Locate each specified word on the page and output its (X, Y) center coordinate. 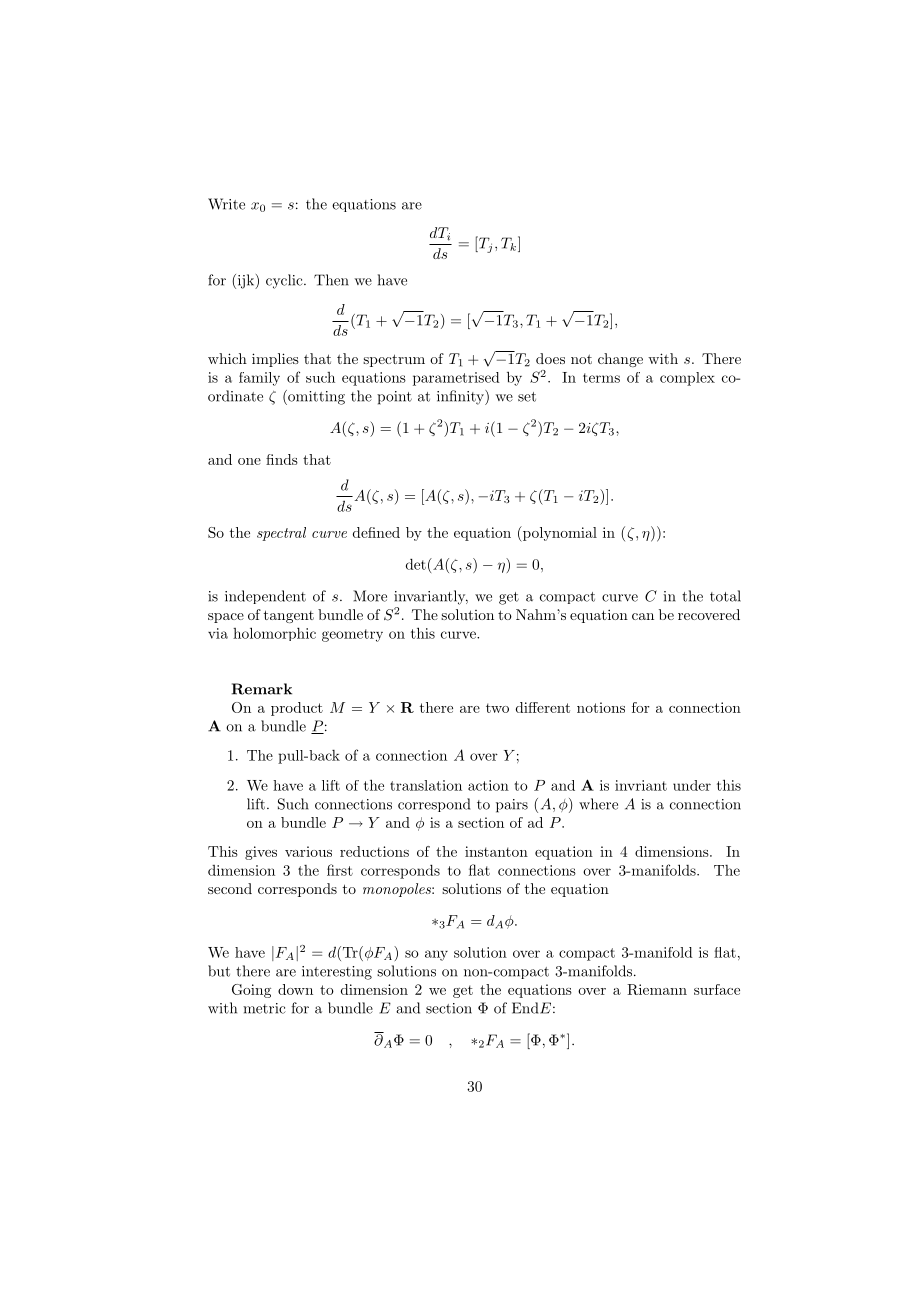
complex (687, 379)
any (436, 955)
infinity (461, 397)
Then (331, 280)
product (297, 709)
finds (282, 459)
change (620, 360)
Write (226, 204)
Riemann (657, 989)
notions (601, 707)
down (295, 989)
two (497, 708)
